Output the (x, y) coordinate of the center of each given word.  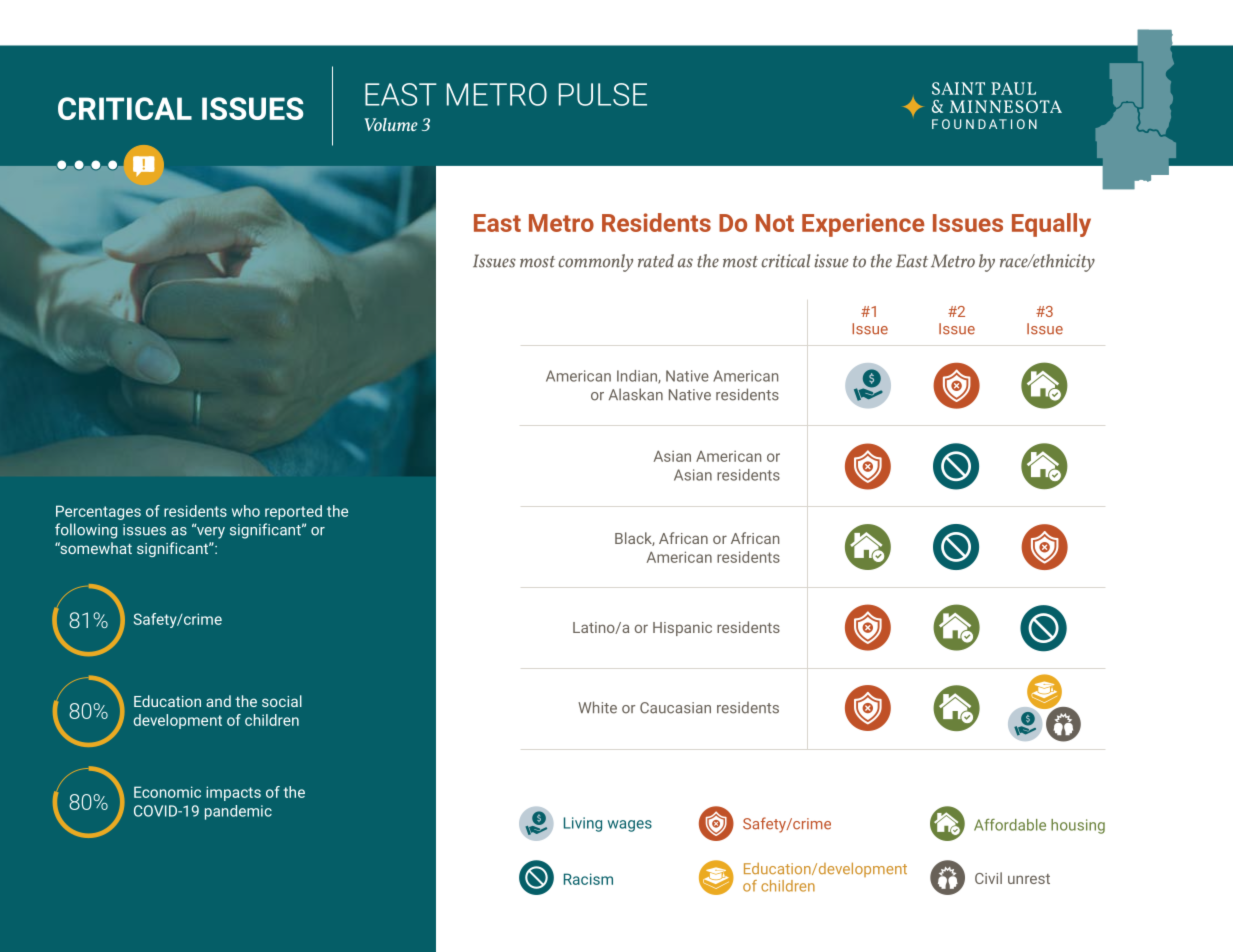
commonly (595, 263)
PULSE (603, 94)
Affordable (1010, 825)
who (246, 511)
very (209, 532)
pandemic (238, 812)
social (282, 701)
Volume (391, 124)
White (597, 707)
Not (775, 223)
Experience (863, 225)
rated (656, 261)
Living (583, 824)
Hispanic (682, 629)
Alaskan (636, 394)
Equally (1051, 225)
